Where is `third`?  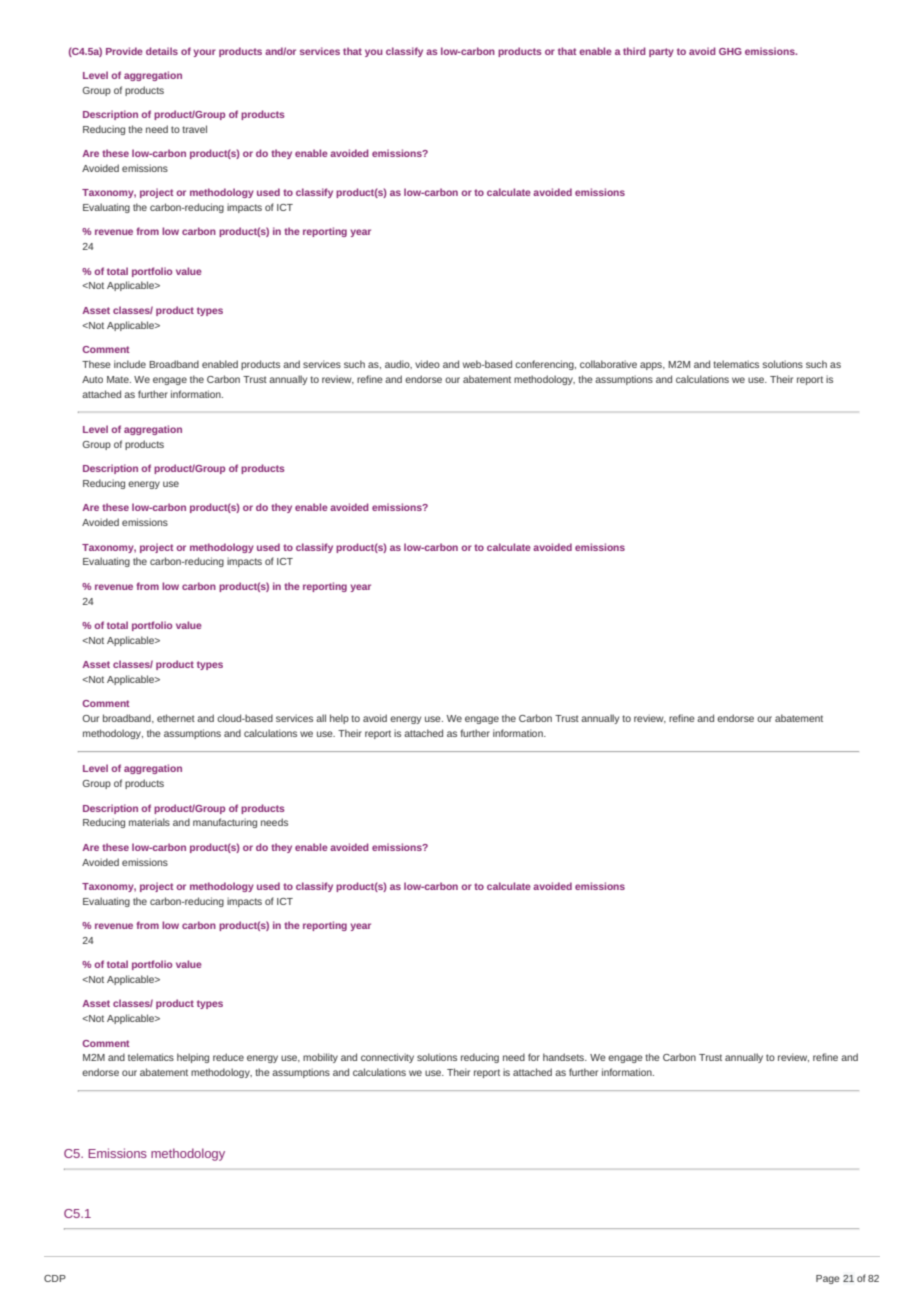
third is located at coordinates (634, 51).
